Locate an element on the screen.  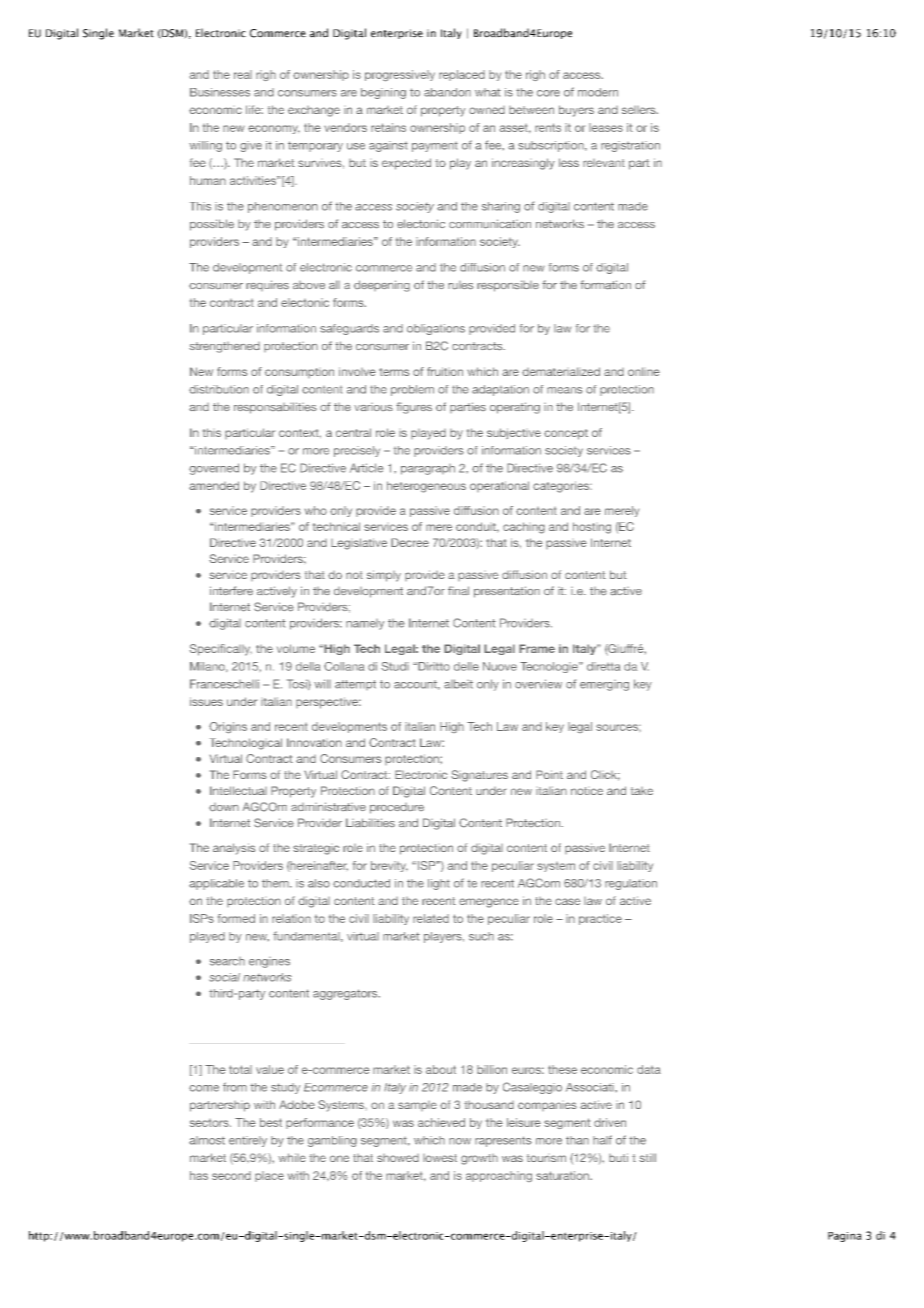
Pagina is located at coordinates (845, 1237).
